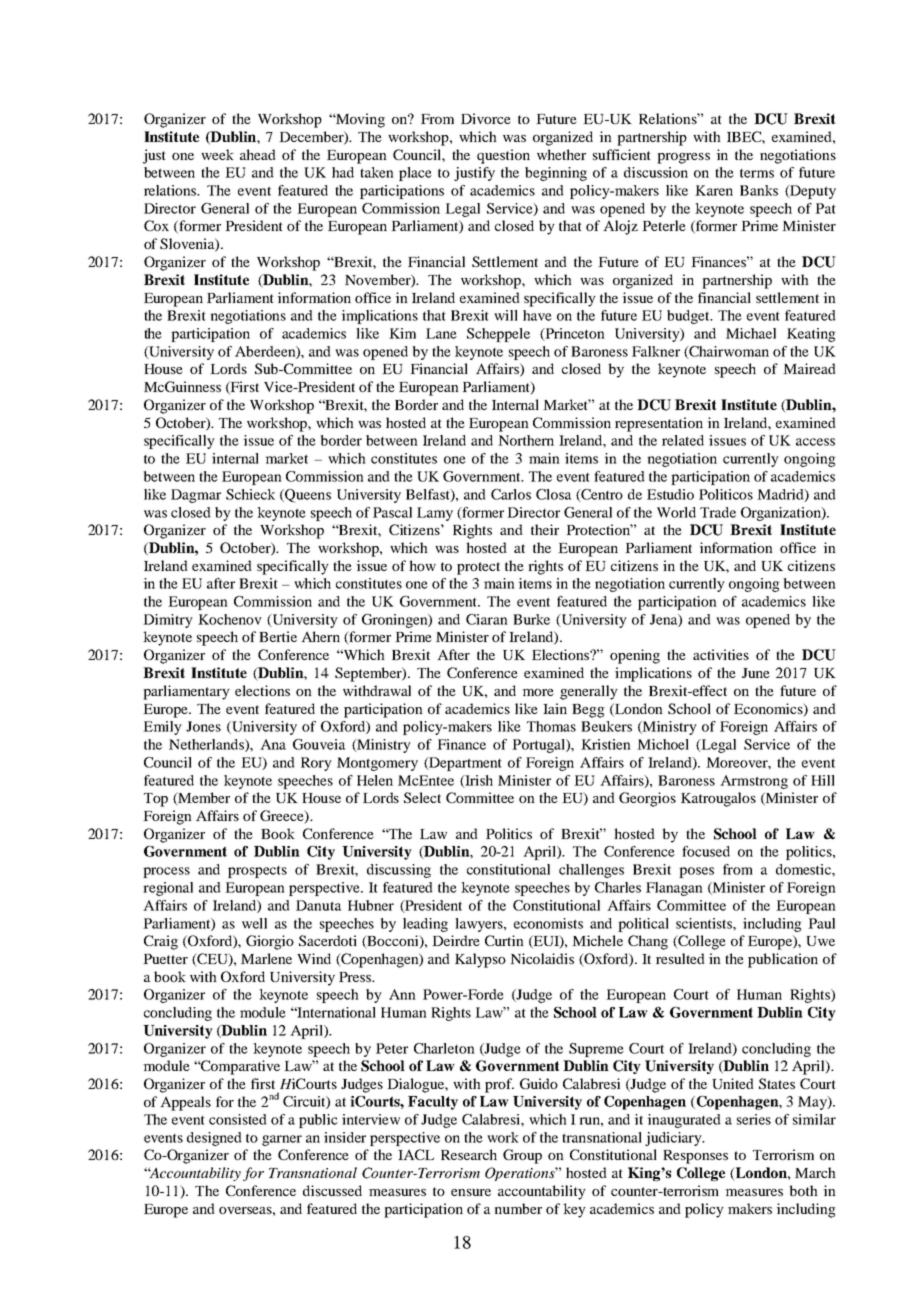  What do you see at coordinates (695, 1157) in the page?
I see `Responses` at bounding box center [695, 1157].
